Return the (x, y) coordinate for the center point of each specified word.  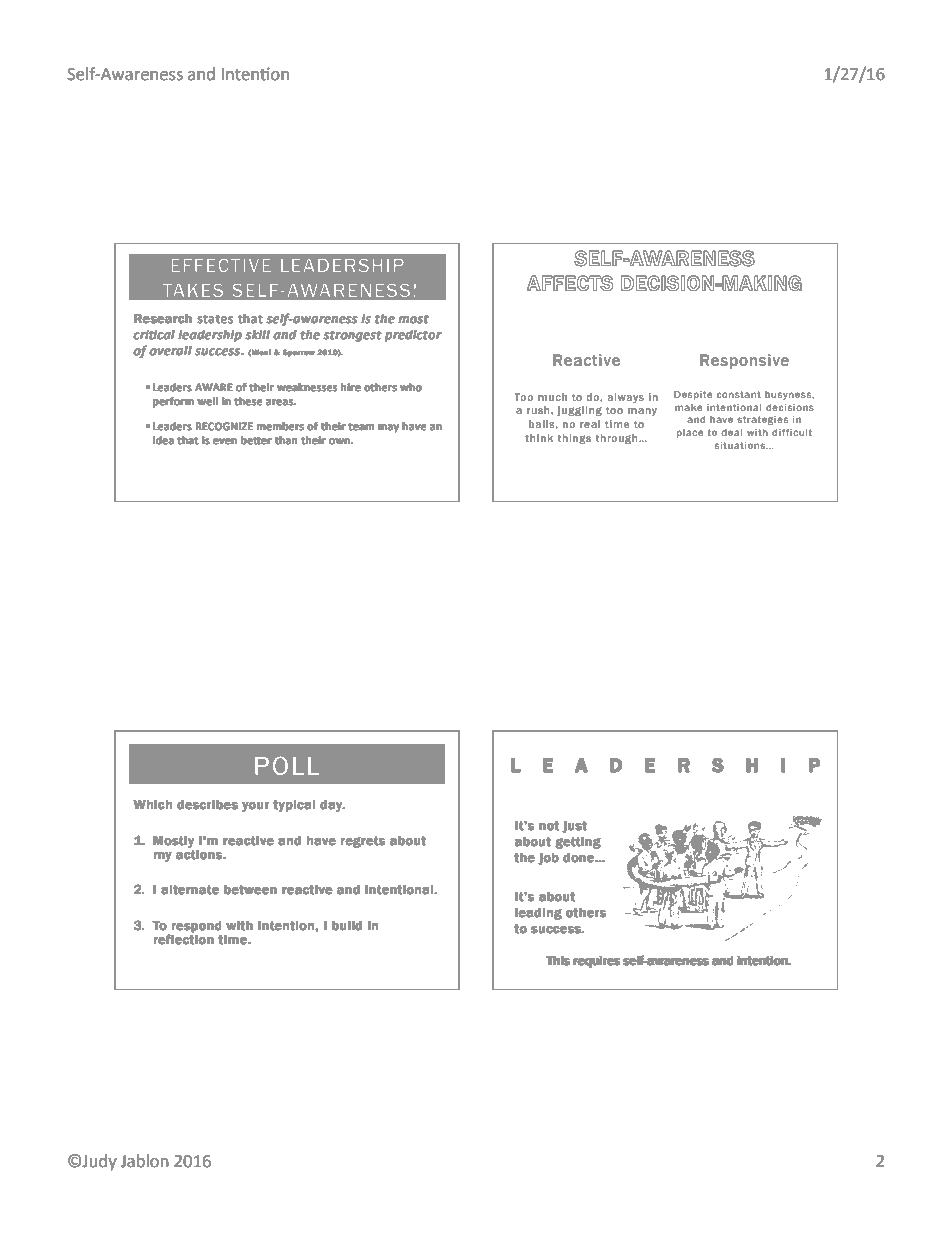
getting (578, 843)
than (286, 440)
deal (732, 432)
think (539, 438)
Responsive (744, 361)
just (575, 827)
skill (258, 334)
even (225, 441)
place (690, 433)
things (574, 439)
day (333, 806)
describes (208, 804)
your (256, 807)
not (549, 825)
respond (196, 926)
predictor (413, 336)
